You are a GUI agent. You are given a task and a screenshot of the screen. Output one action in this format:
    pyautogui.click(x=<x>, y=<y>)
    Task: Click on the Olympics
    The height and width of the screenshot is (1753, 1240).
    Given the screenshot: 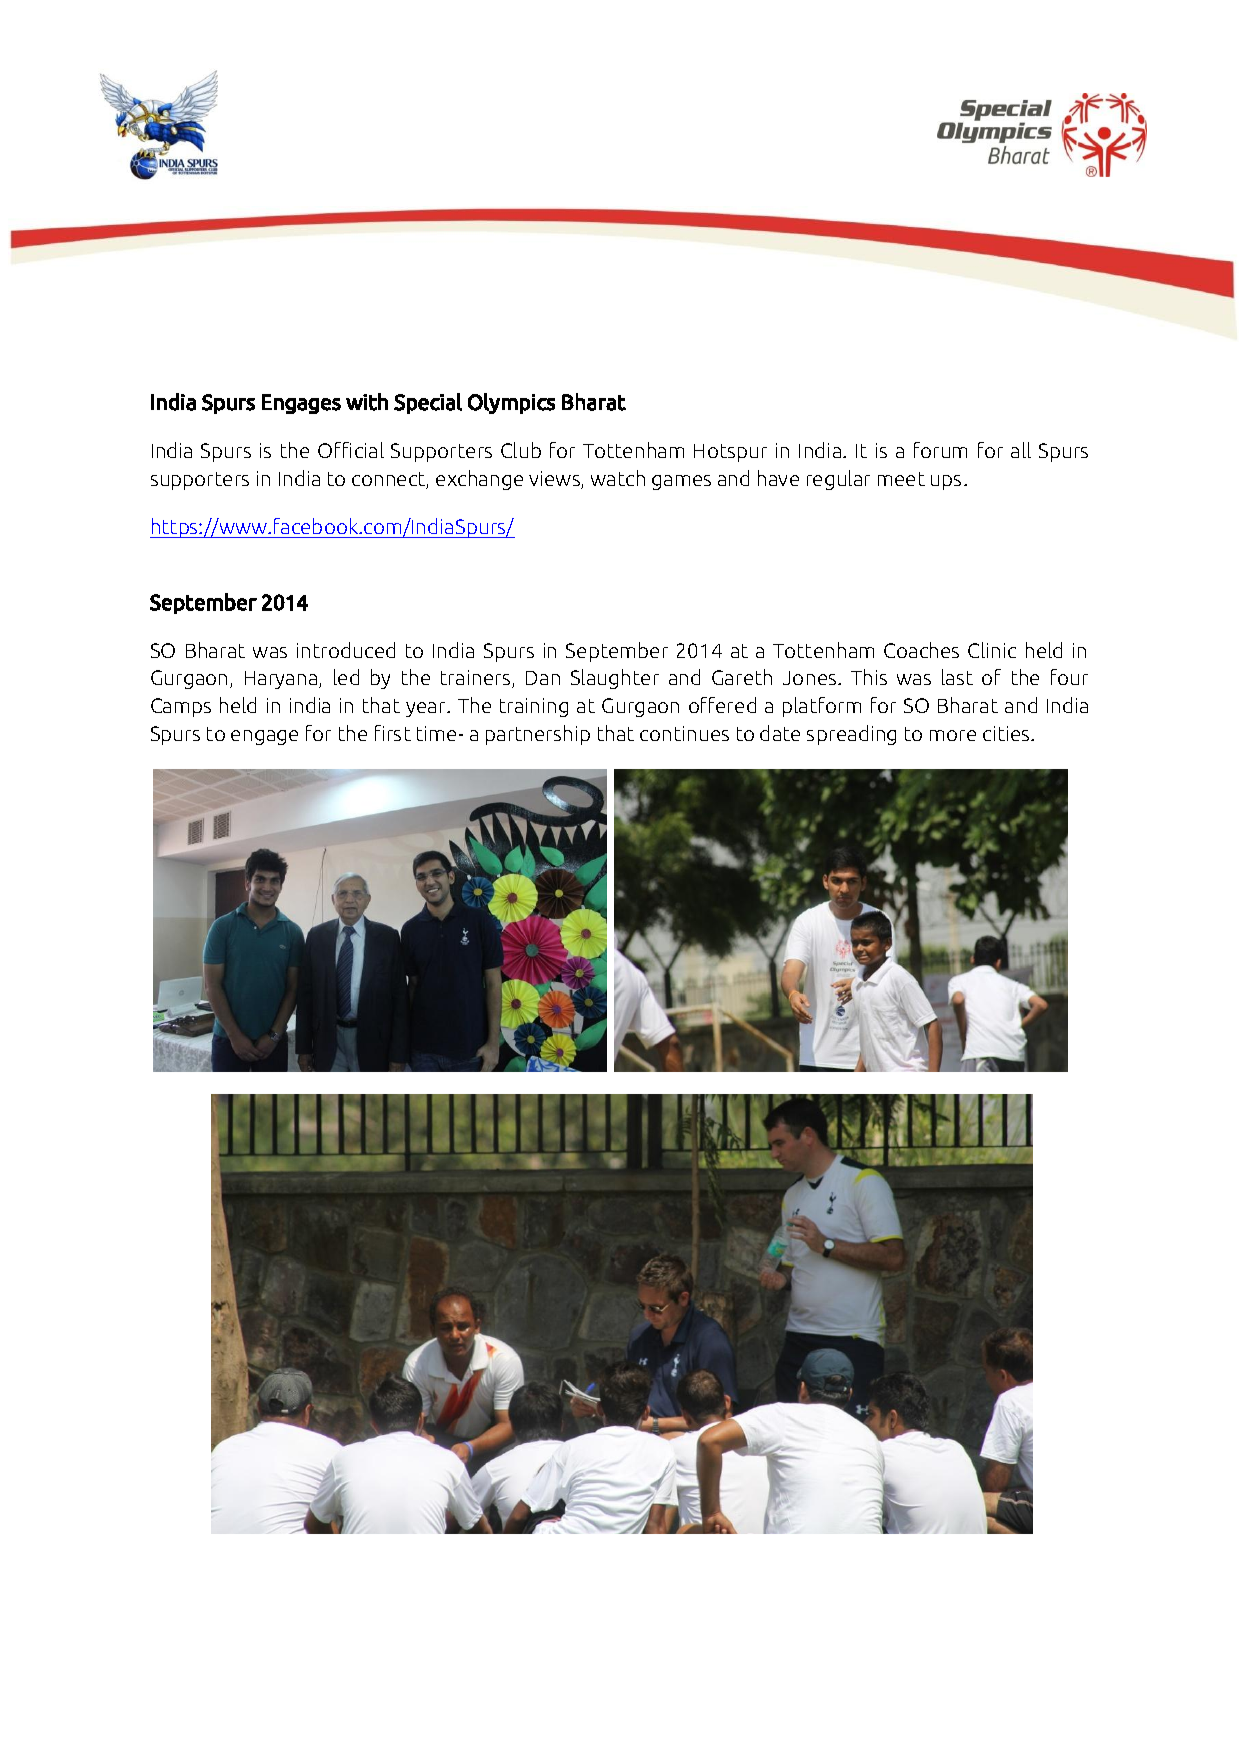 What is the action you would take?
    pyautogui.click(x=511, y=403)
